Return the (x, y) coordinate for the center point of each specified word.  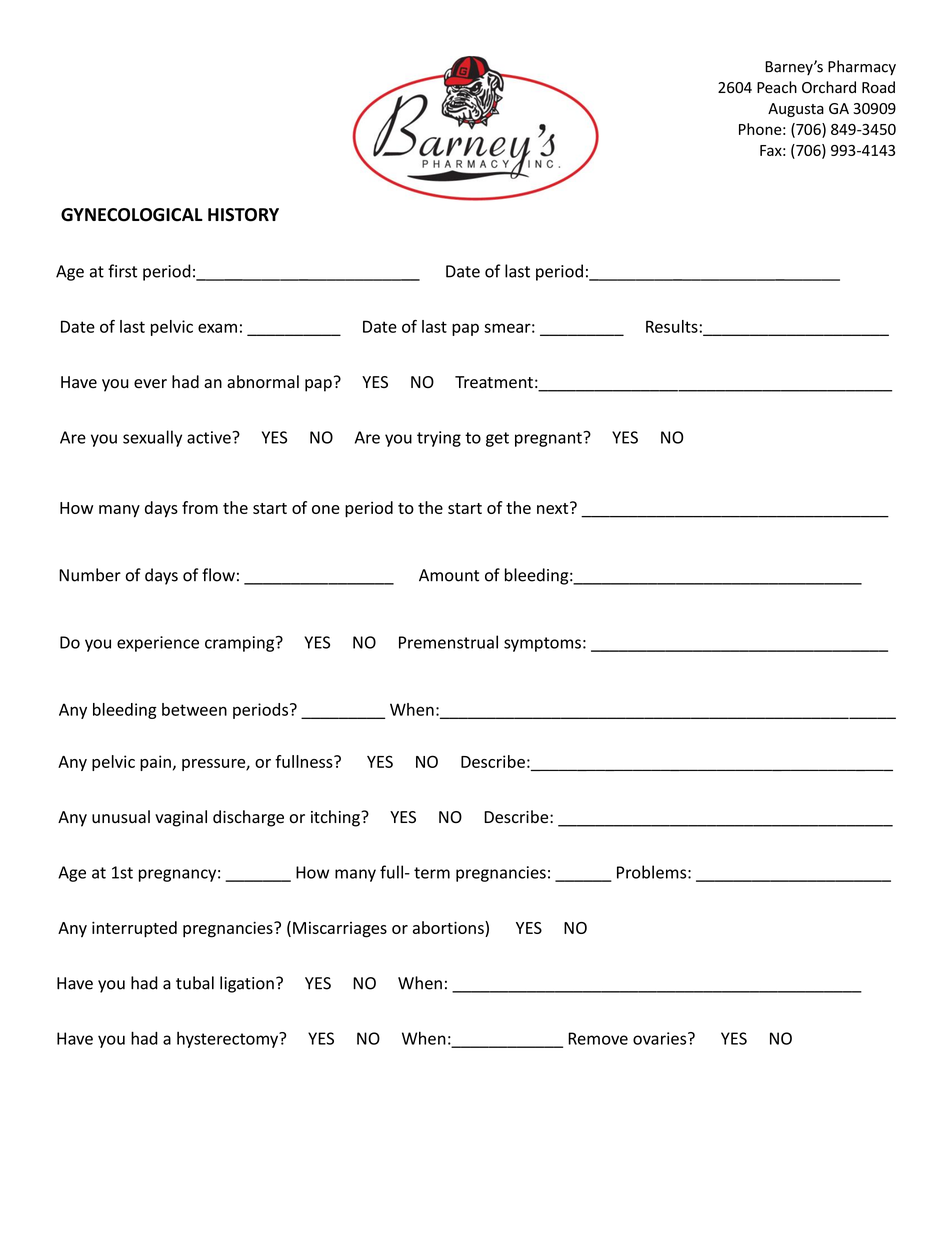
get (497, 439)
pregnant (549, 439)
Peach (777, 87)
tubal (195, 983)
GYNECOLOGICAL (132, 215)
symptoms (542, 644)
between (194, 709)
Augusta (796, 110)
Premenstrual (448, 642)
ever (150, 384)
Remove (598, 1038)
